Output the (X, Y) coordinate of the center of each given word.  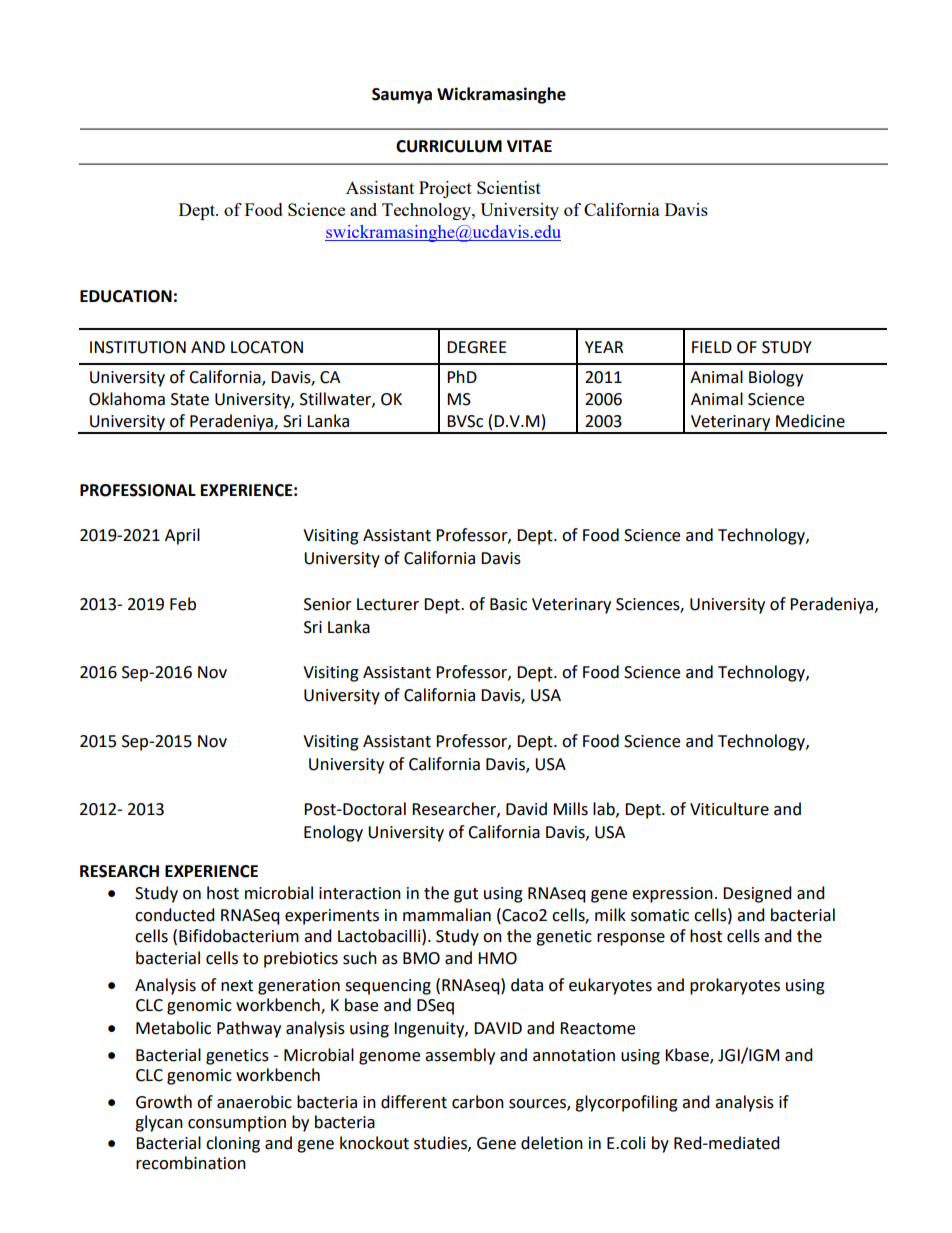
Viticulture (729, 809)
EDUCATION (126, 296)
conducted (175, 915)
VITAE (529, 146)
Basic (508, 604)
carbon (478, 1102)
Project (445, 189)
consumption (237, 1124)
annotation (574, 1055)
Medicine (810, 421)
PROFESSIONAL (138, 490)
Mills (570, 809)
